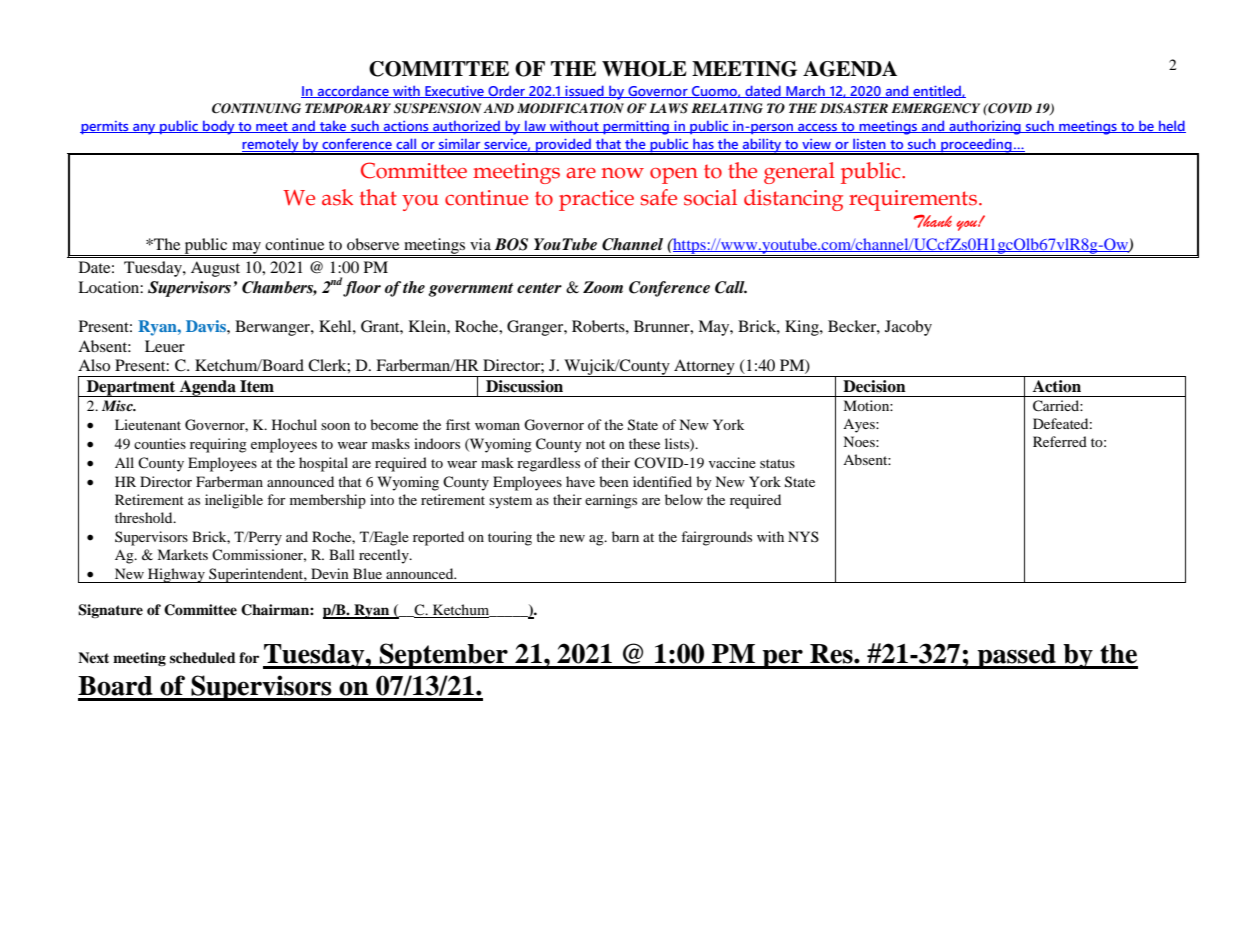 This document has width=1233, height=952. I want to click on passed, so click(1016, 656).
